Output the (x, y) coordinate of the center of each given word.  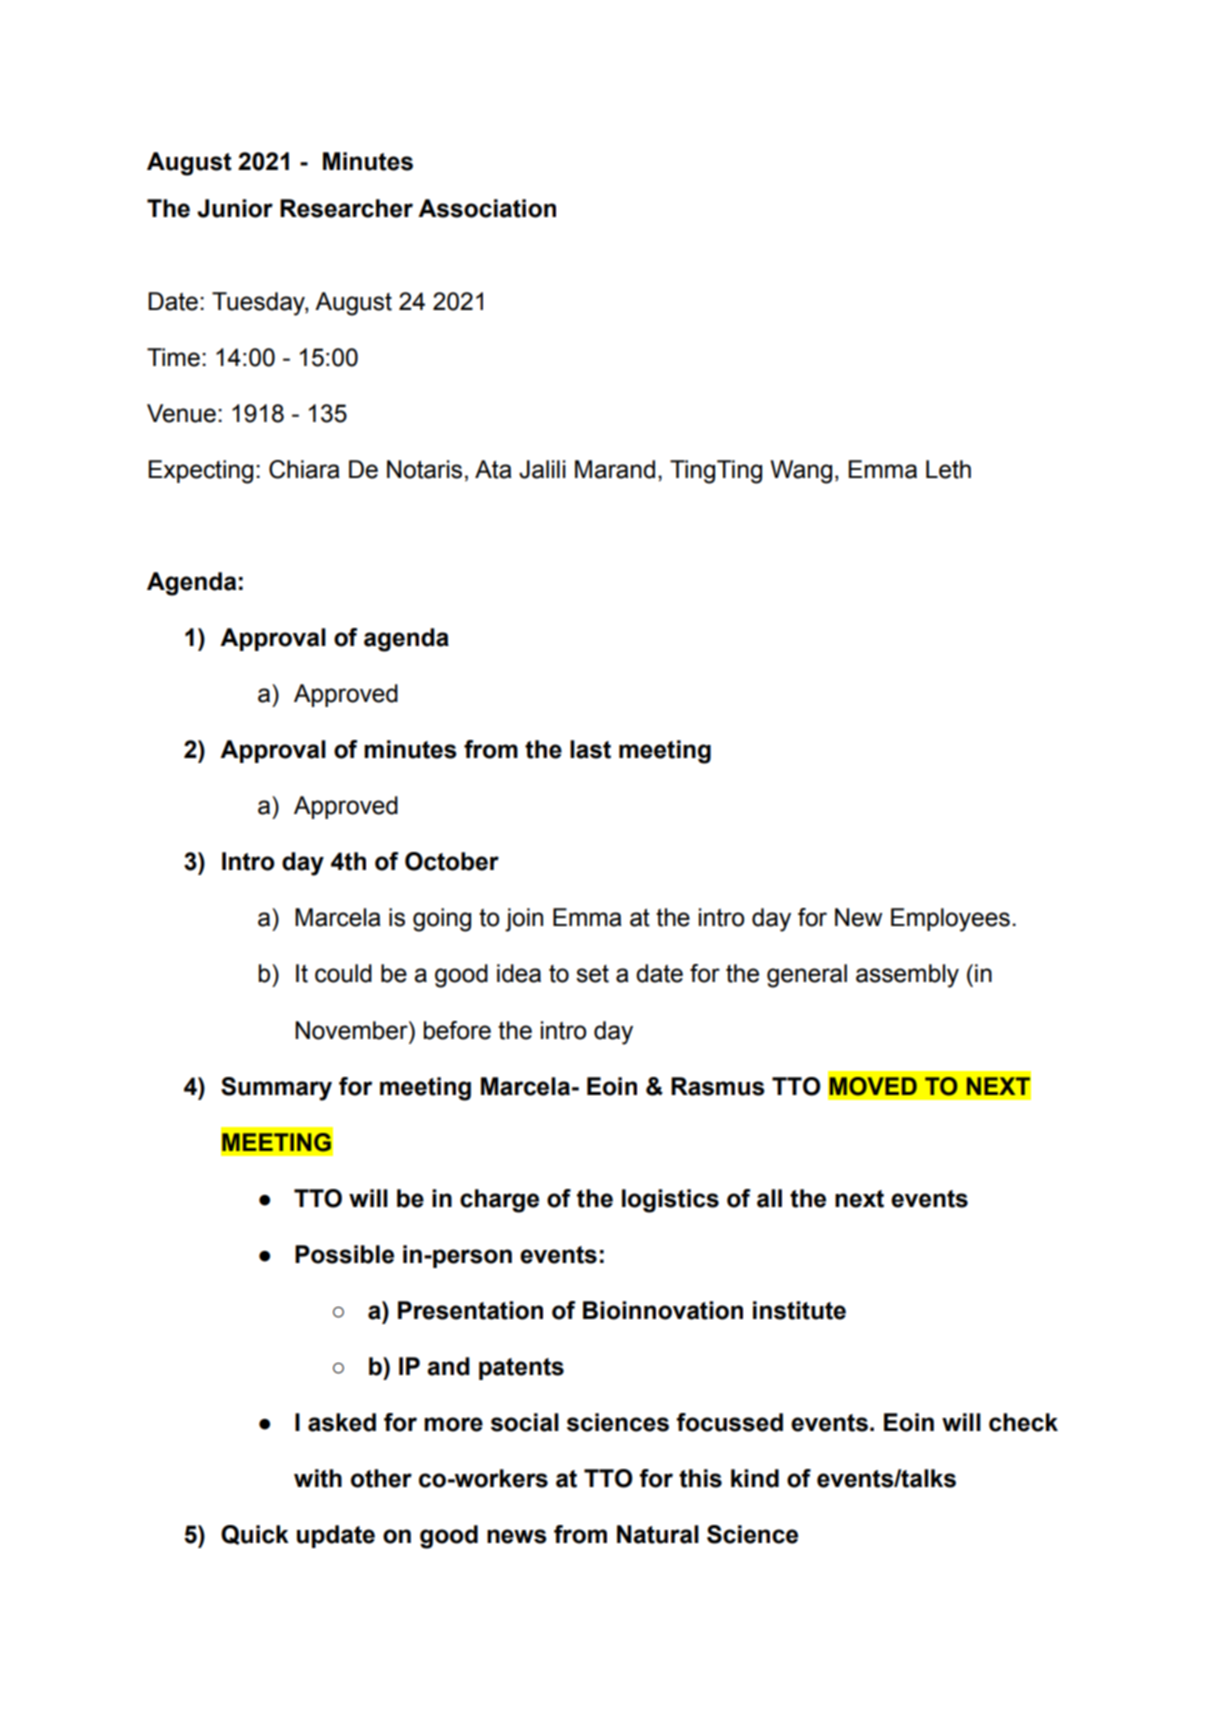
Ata (493, 469)
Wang (801, 472)
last (590, 749)
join (524, 920)
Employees (950, 920)
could (343, 973)
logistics (670, 1201)
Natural (658, 1534)
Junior (235, 208)
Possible (344, 1254)
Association (487, 208)
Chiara (304, 469)
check (1023, 1422)
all (769, 1198)
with (318, 1478)
